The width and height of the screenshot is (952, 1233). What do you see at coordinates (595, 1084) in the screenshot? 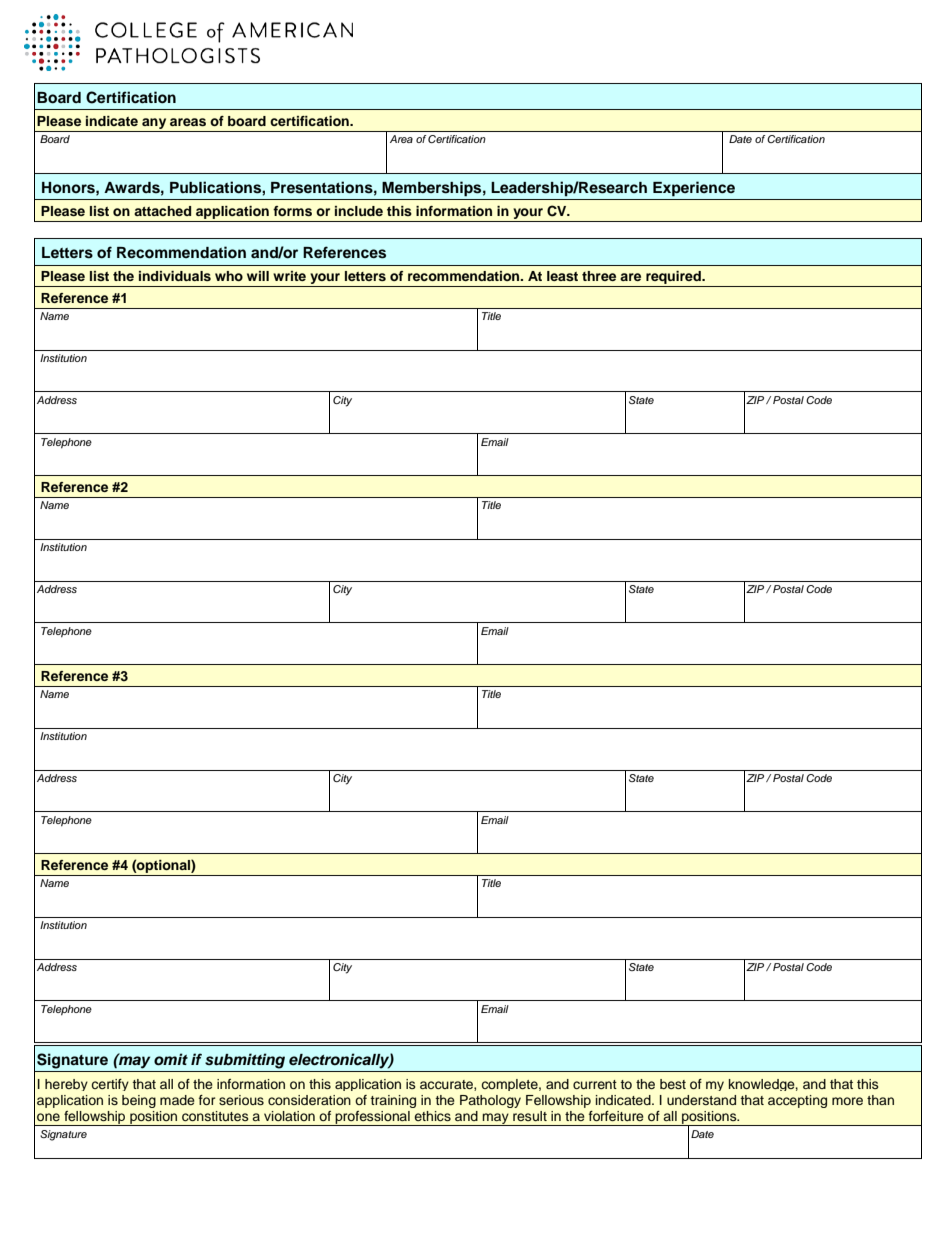
I see `current` at bounding box center [595, 1084].
